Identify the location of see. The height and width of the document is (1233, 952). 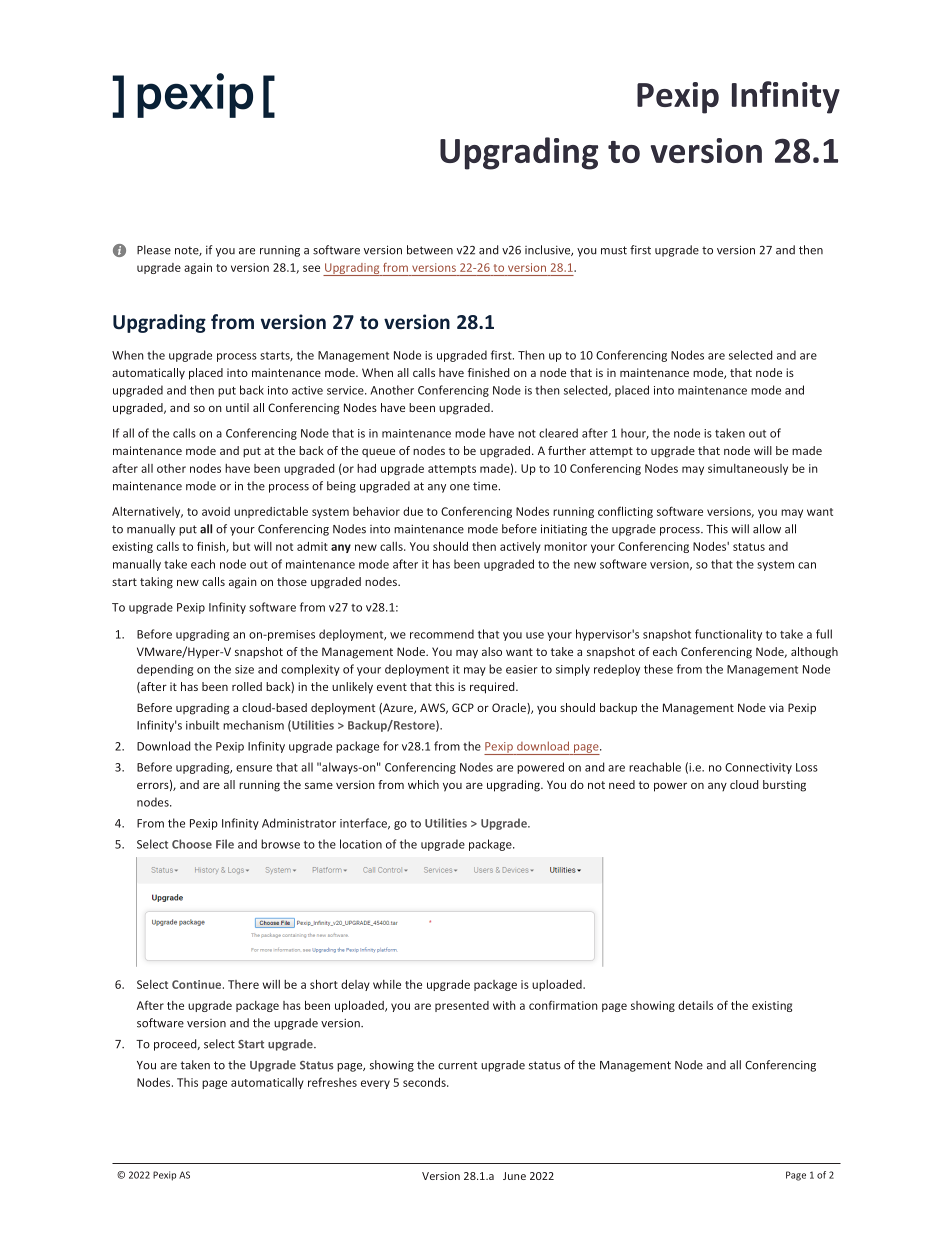
(311, 268).
